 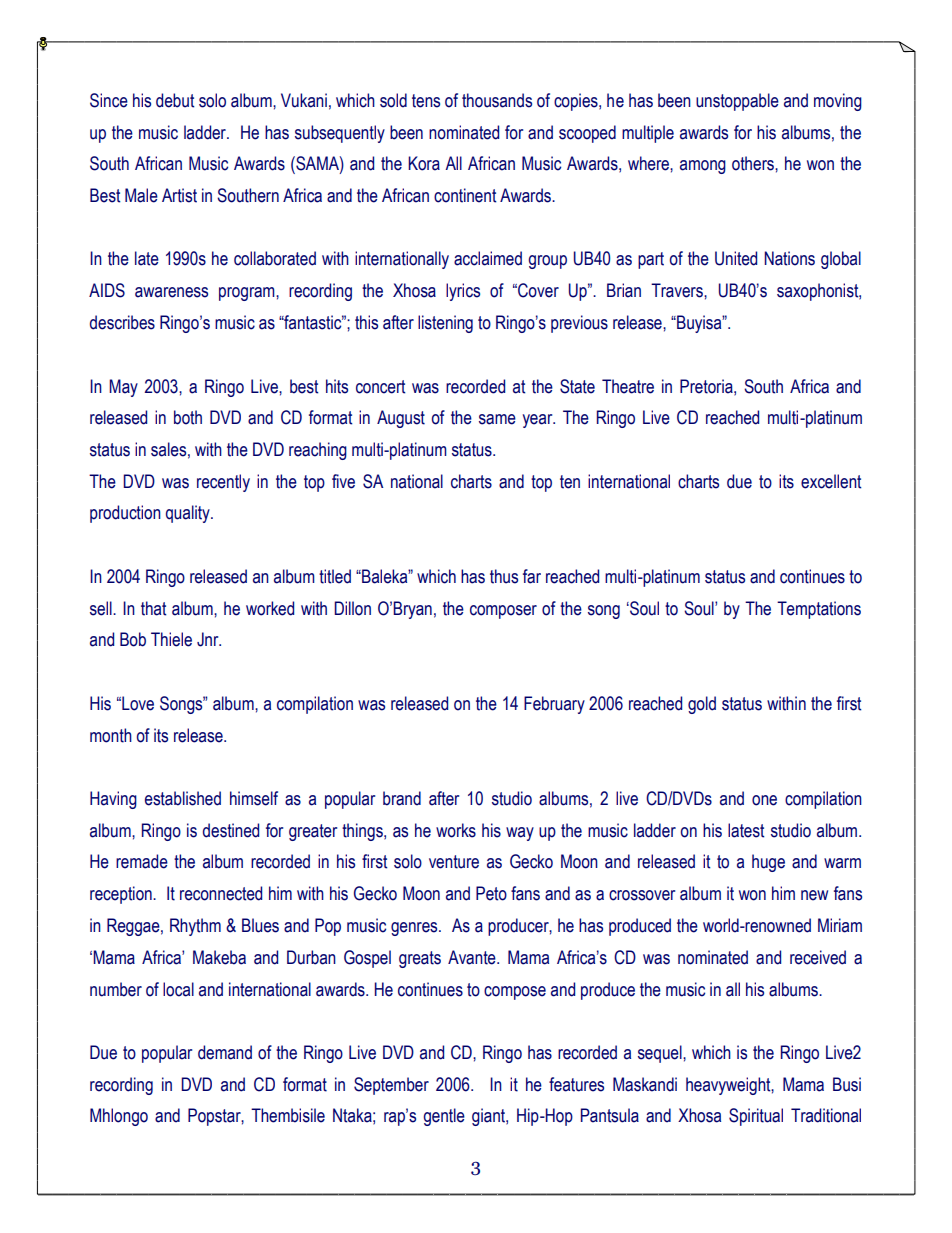 What do you see at coordinates (497, 100) in the image?
I see `thousands` at bounding box center [497, 100].
